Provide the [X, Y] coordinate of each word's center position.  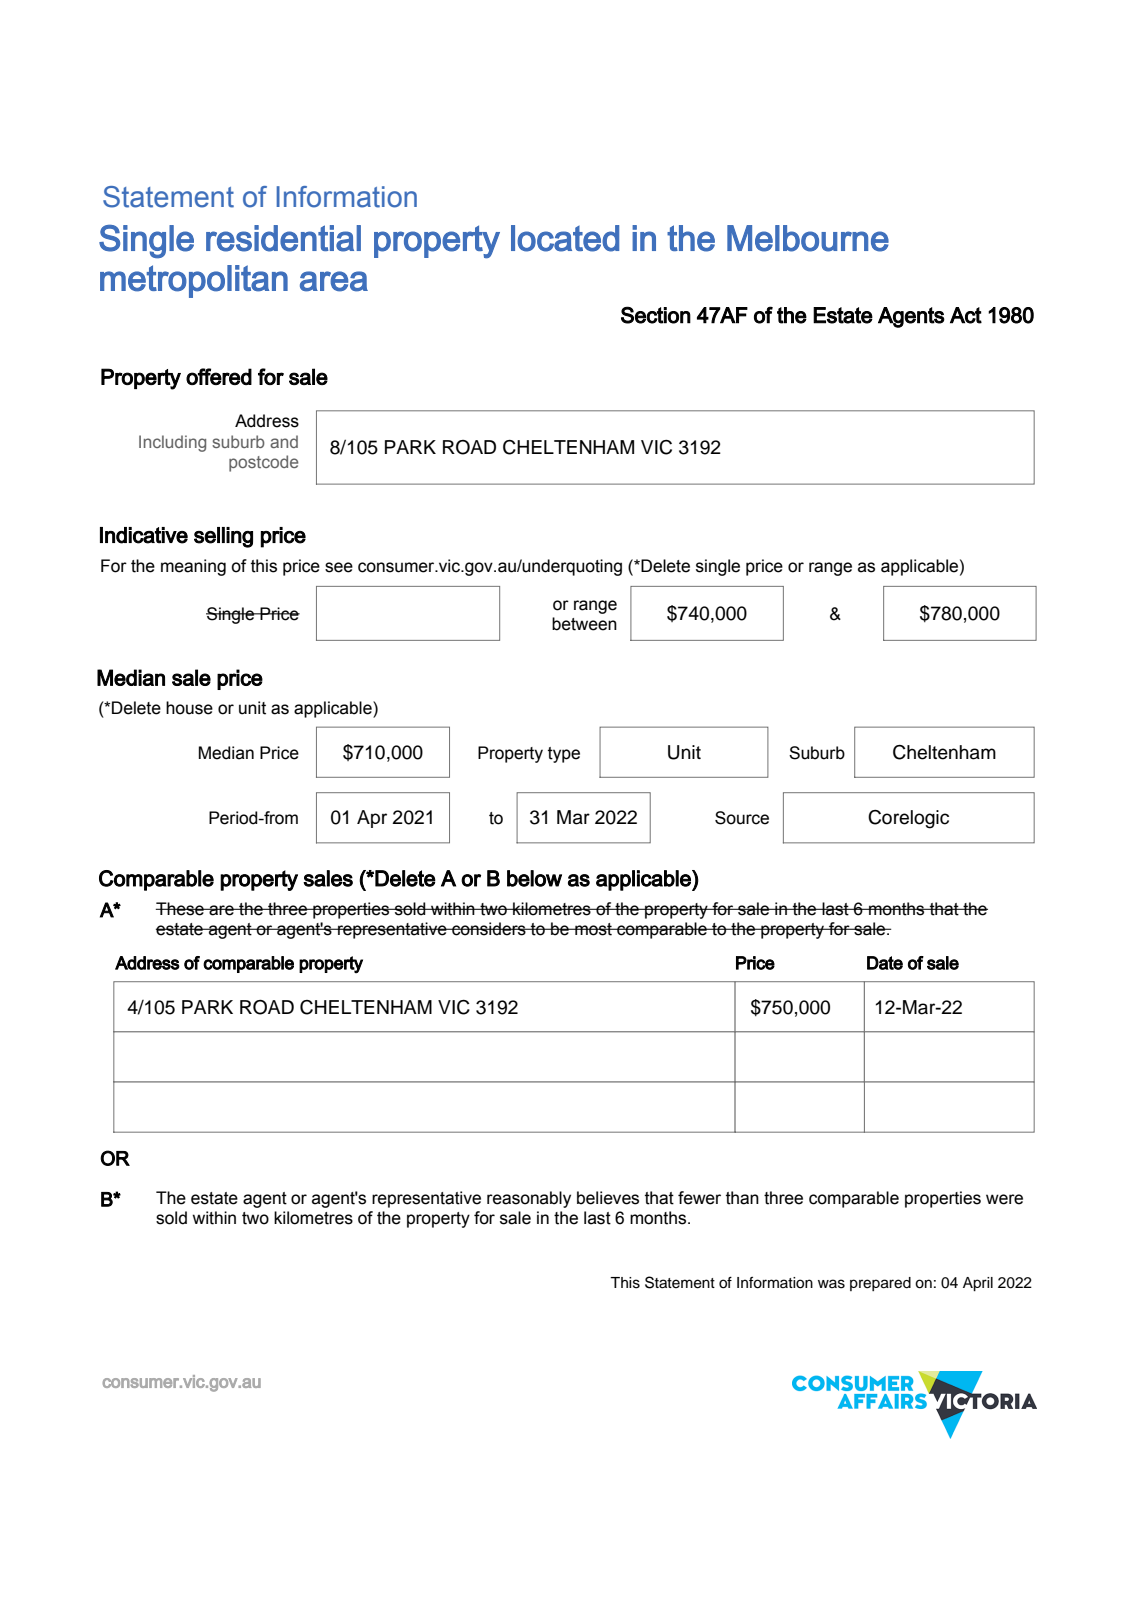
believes [608, 1198]
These [181, 909]
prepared [880, 1284]
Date [885, 963]
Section [656, 315]
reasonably [529, 1199]
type [564, 755]
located [565, 238]
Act [966, 315]
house [189, 708]
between [584, 624]
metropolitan [194, 281]
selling [223, 537]
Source [742, 818]
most [593, 929]
